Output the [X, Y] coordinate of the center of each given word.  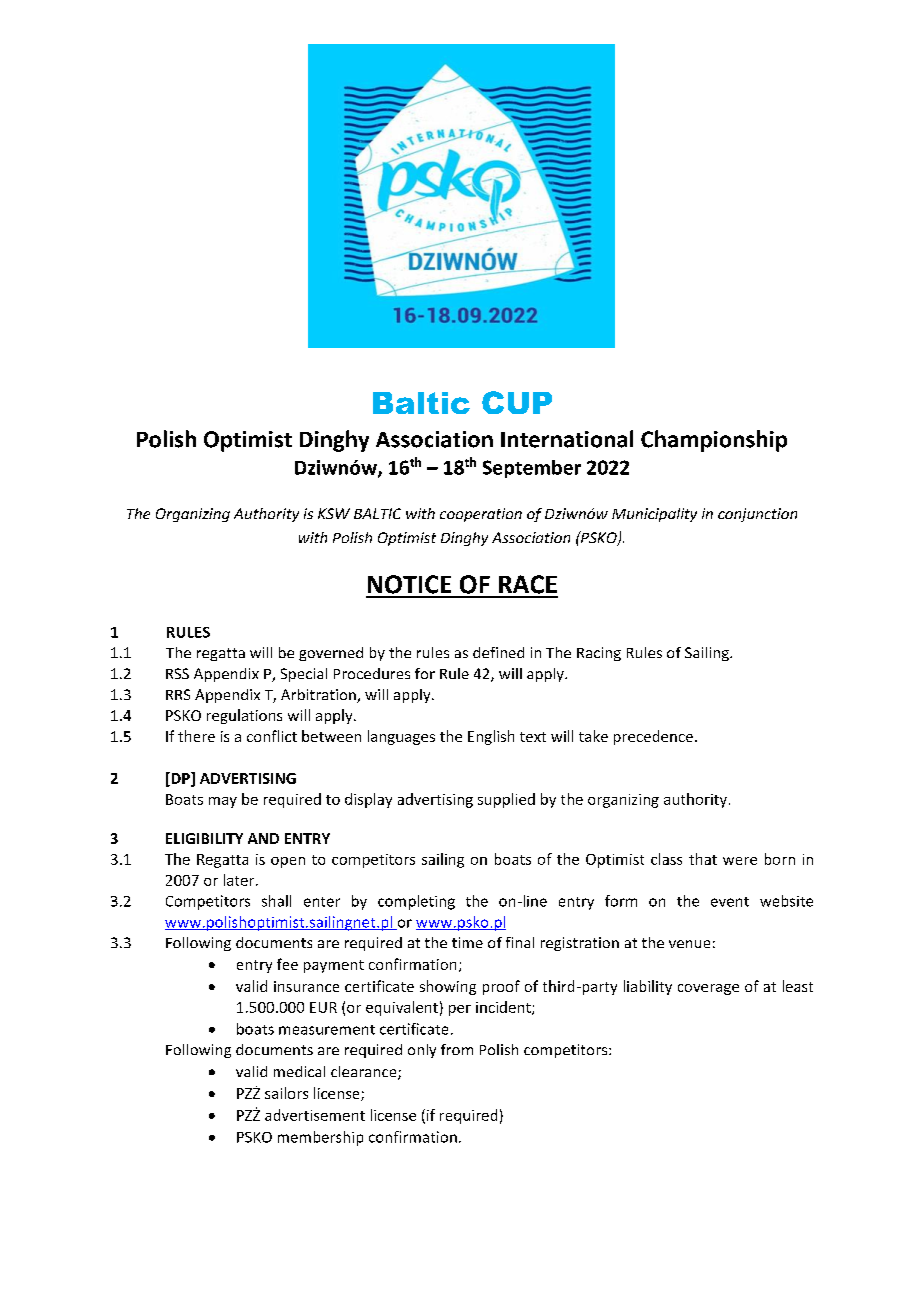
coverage [708, 989]
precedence [655, 737]
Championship [714, 441]
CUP [517, 402]
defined [498, 652]
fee [287, 964]
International [567, 439]
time [467, 942]
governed [331, 654]
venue [689, 944]
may [223, 802]
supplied [506, 800]
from [457, 1049]
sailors [286, 1093]
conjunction [757, 515]
